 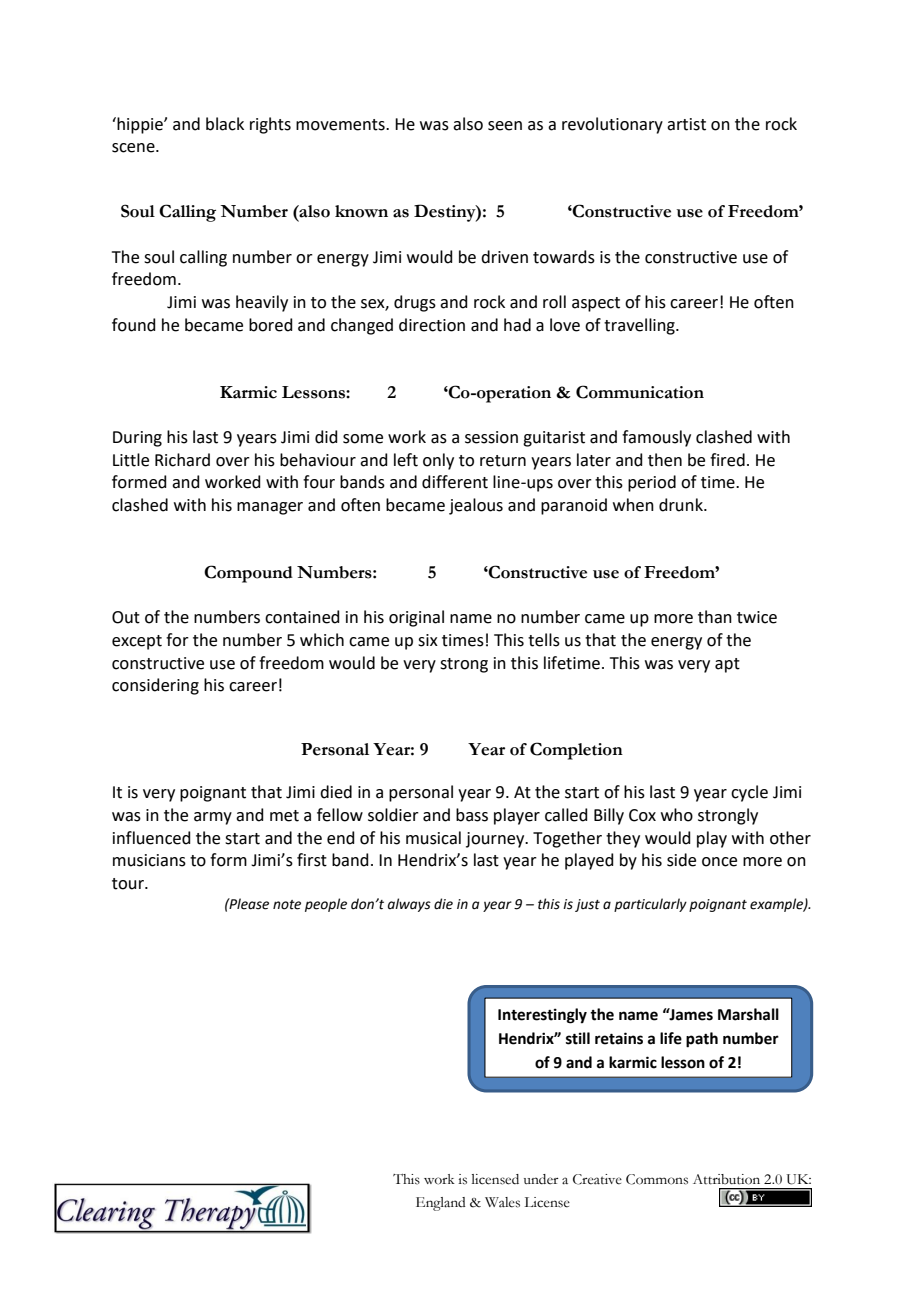 What do you see at coordinates (428, 640) in the screenshot?
I see `six` at bounding box center [428, 640].
